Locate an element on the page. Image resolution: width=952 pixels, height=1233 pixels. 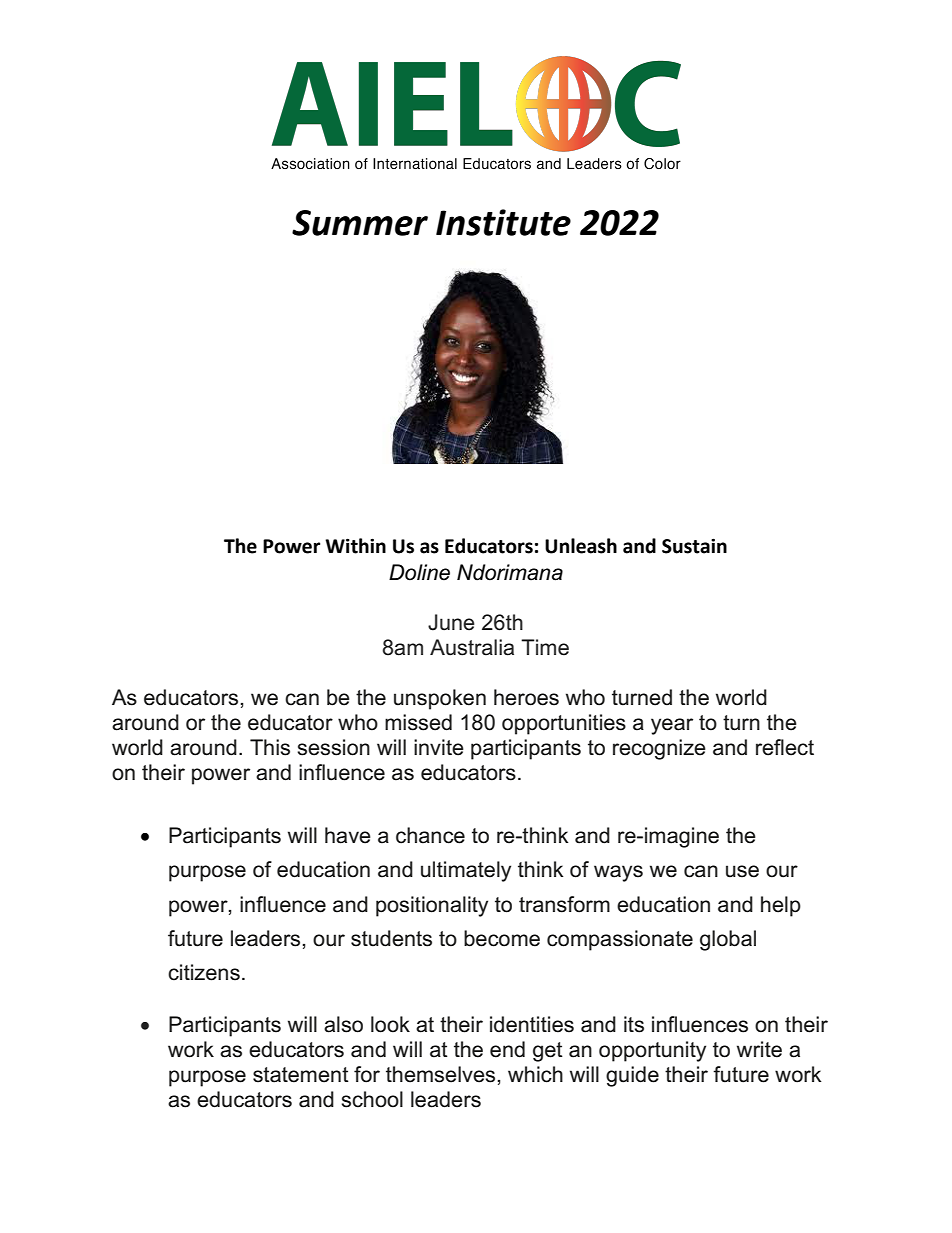
Sustain is located at coordinates (694, 546).
